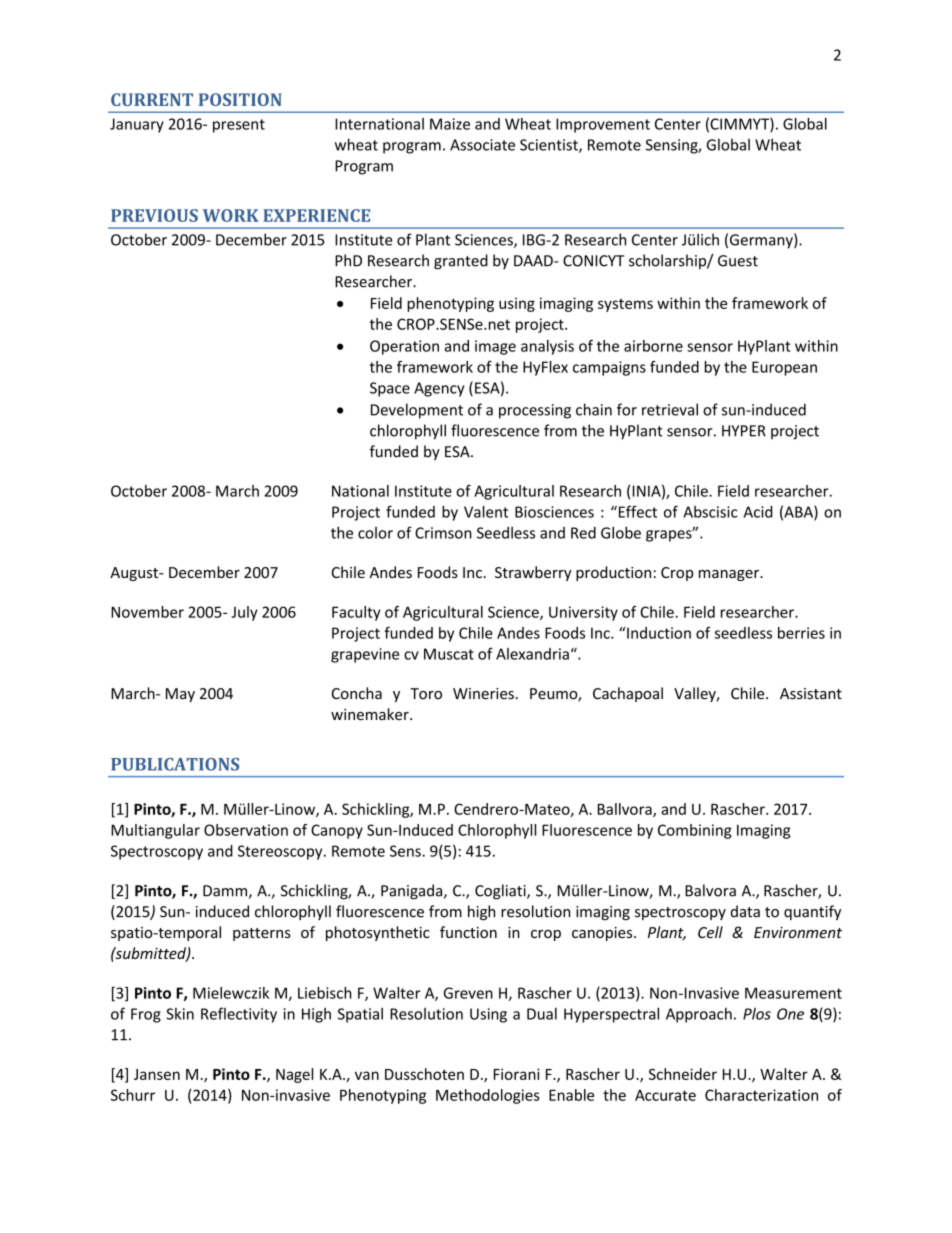 This screenshot has width=952, height=1233. Describe the element at coordinates (603, 125) in the screenshot. I see `Improvement` at that location.
